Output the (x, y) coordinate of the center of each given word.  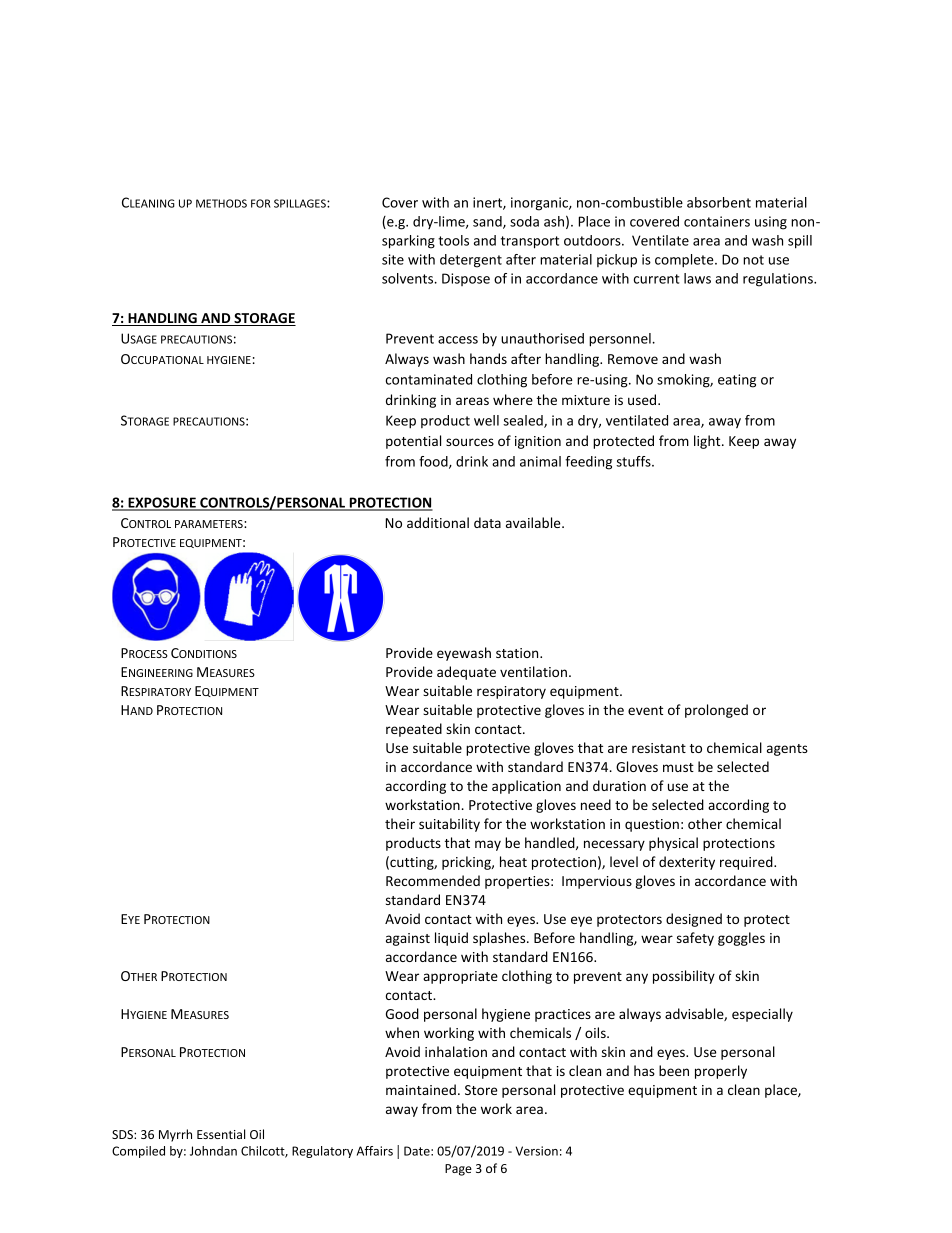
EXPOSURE (162, 503)
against (408, 939)
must (678, 767)
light (708, 442)
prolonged (716, 711)
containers (717, 221)
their (400, 823)
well (486, 420)
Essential (221, 1134)
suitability (449, 825)
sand (488, 222)
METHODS (221, 203)
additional (438, 522)
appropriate (460, 977)
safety (695, 939)
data (487, 522)
